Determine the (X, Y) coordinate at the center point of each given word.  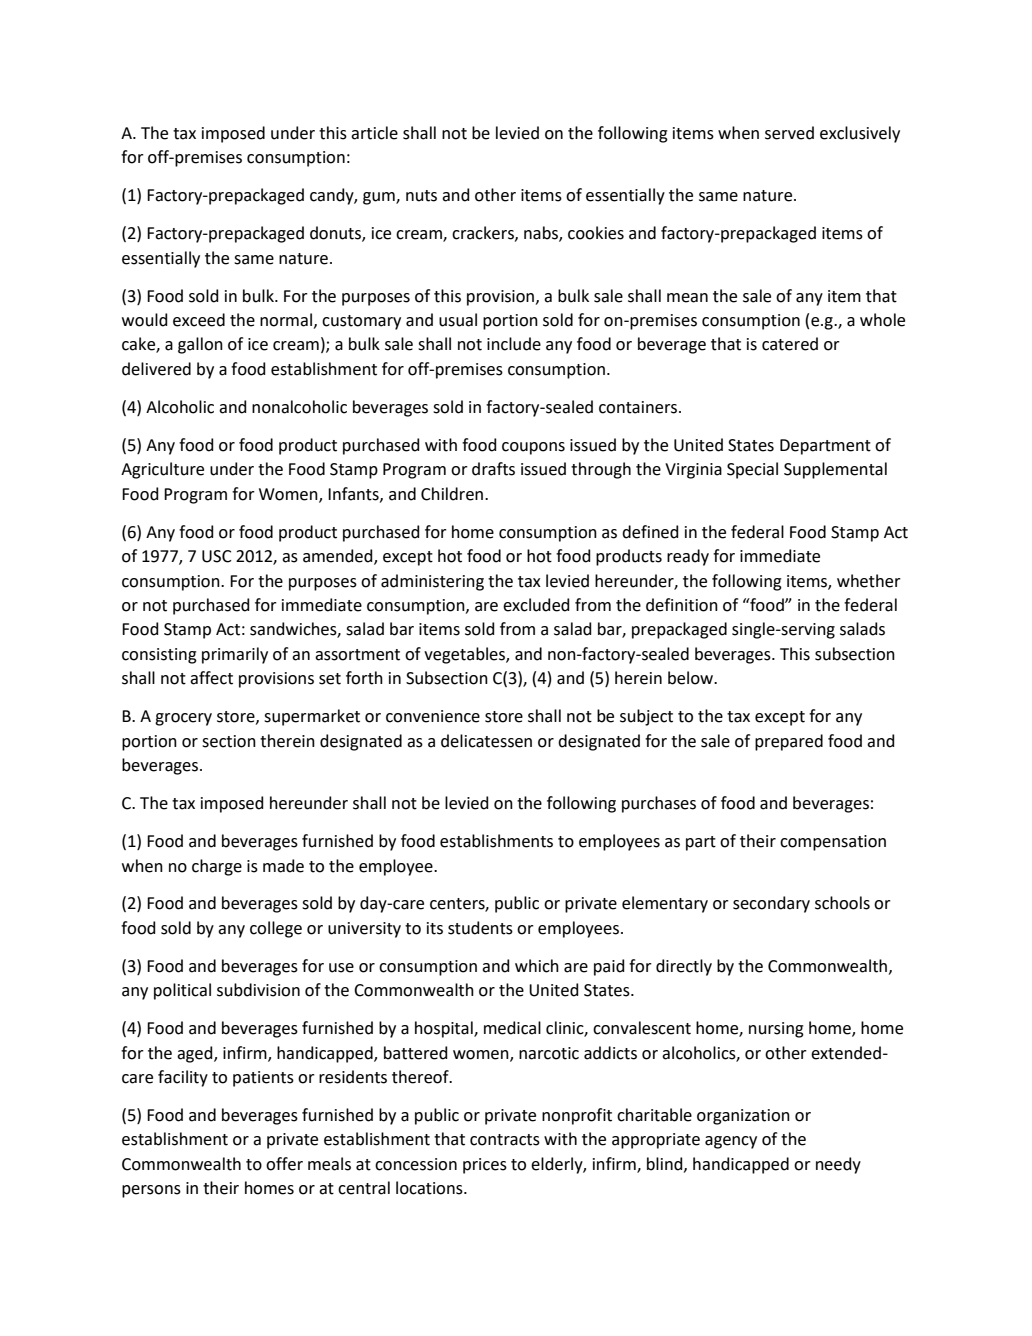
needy (838, 1165)
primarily (235, 655)
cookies (596, 233)
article (374, 133)
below (692, 678)
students (480, 928)
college (276, 929)
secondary (771, 904)
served (789, 133)
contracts (505, 1140)
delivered (156, 369)
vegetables (465, 655)
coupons (533, 448)
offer (284, 1164)
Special (752, 470)
